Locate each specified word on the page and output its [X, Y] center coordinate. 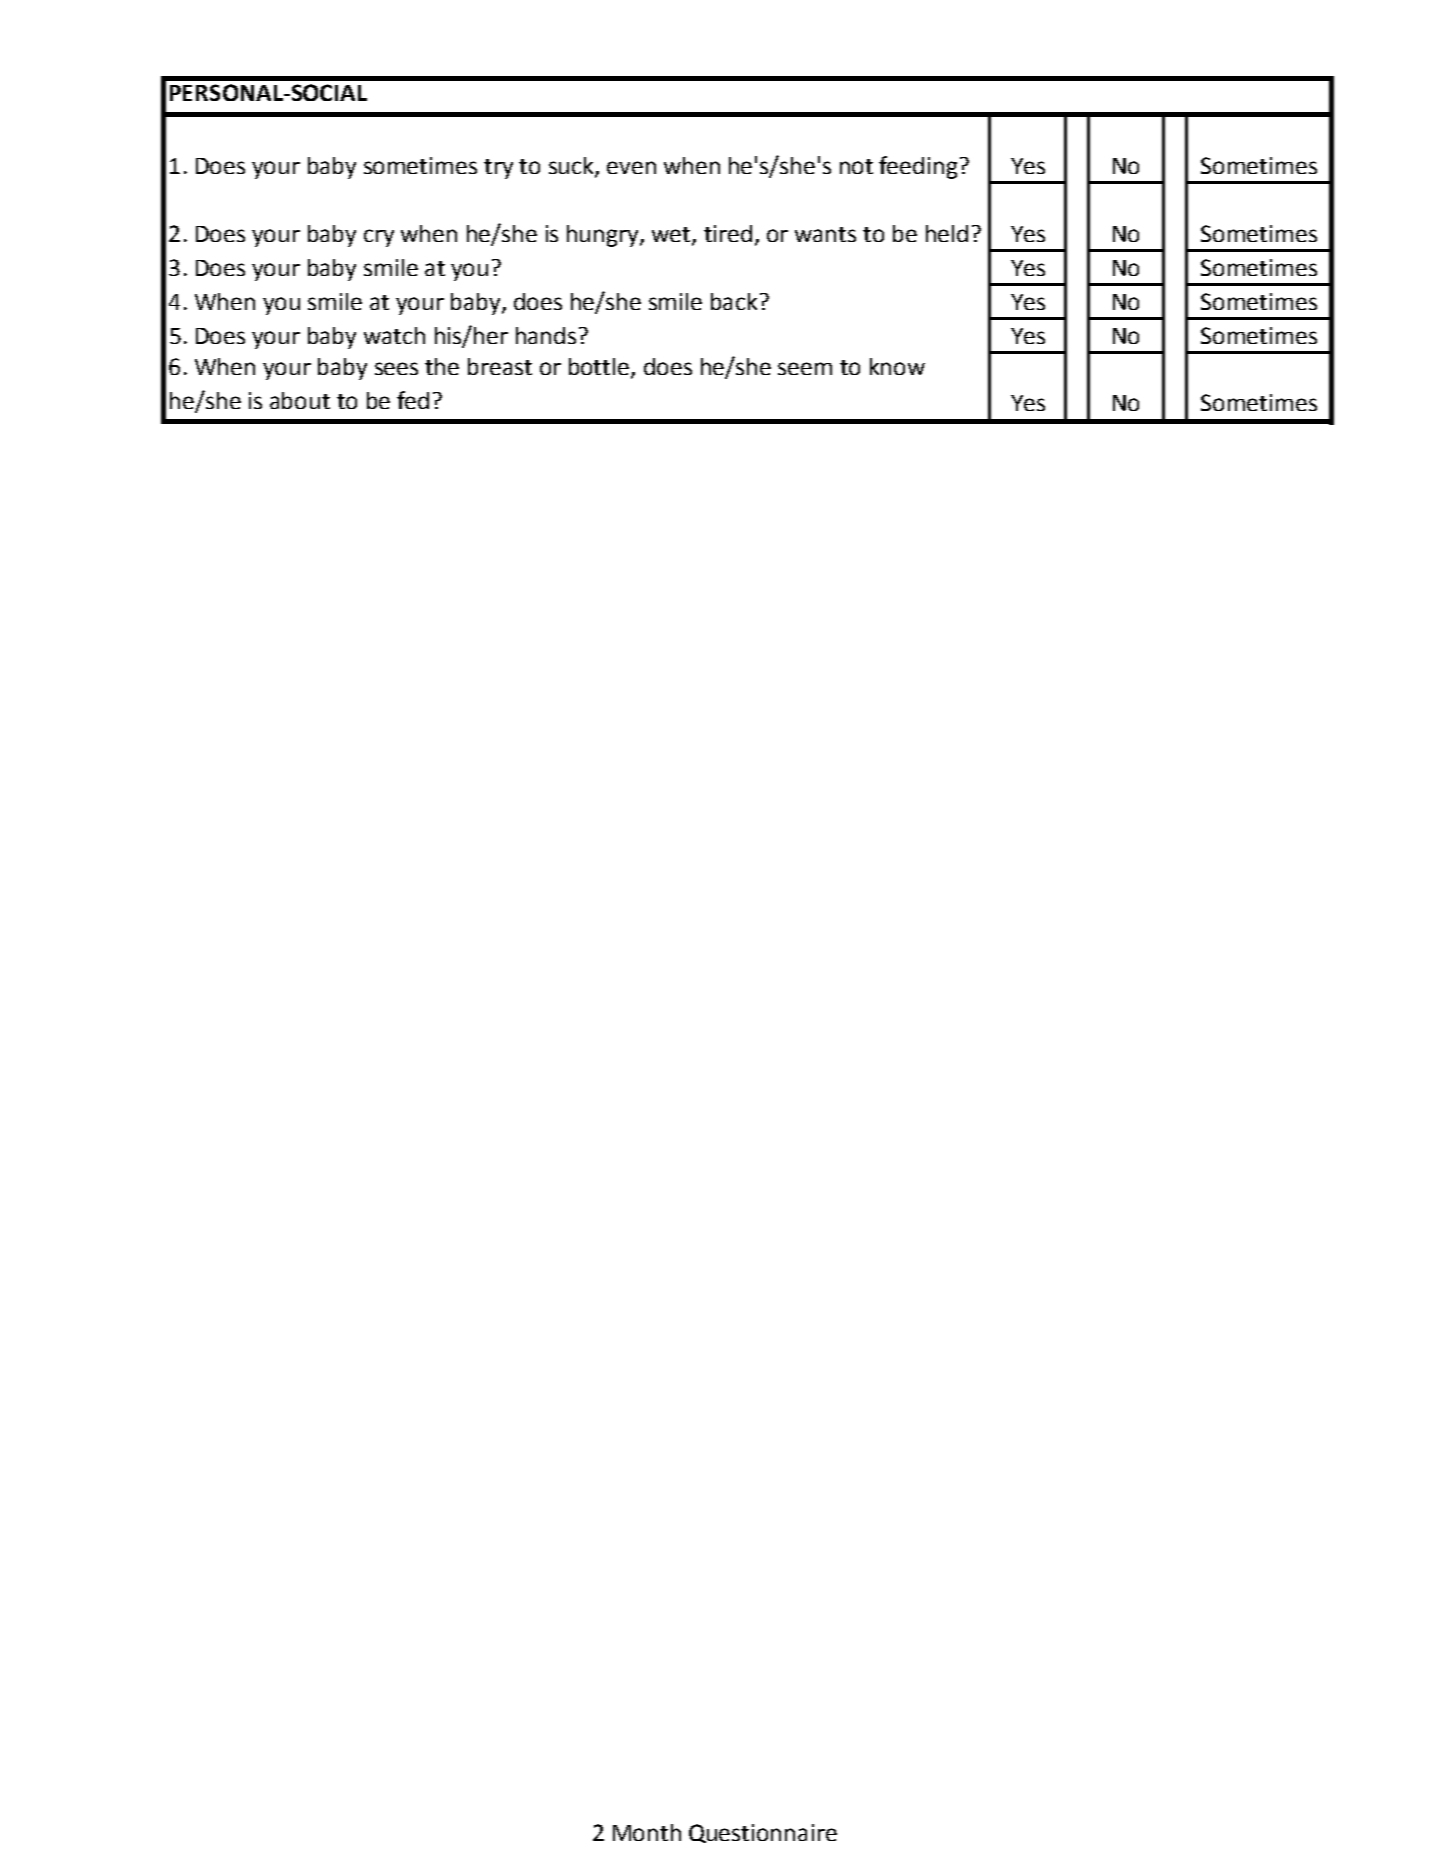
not [856, 166]
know [897, 366]
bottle [600, 367]
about [300, 400]
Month [647, 1832]
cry [379, 238]
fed [413, 400]
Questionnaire [763, 1833]
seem [805, 368]
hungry [604, 236]
